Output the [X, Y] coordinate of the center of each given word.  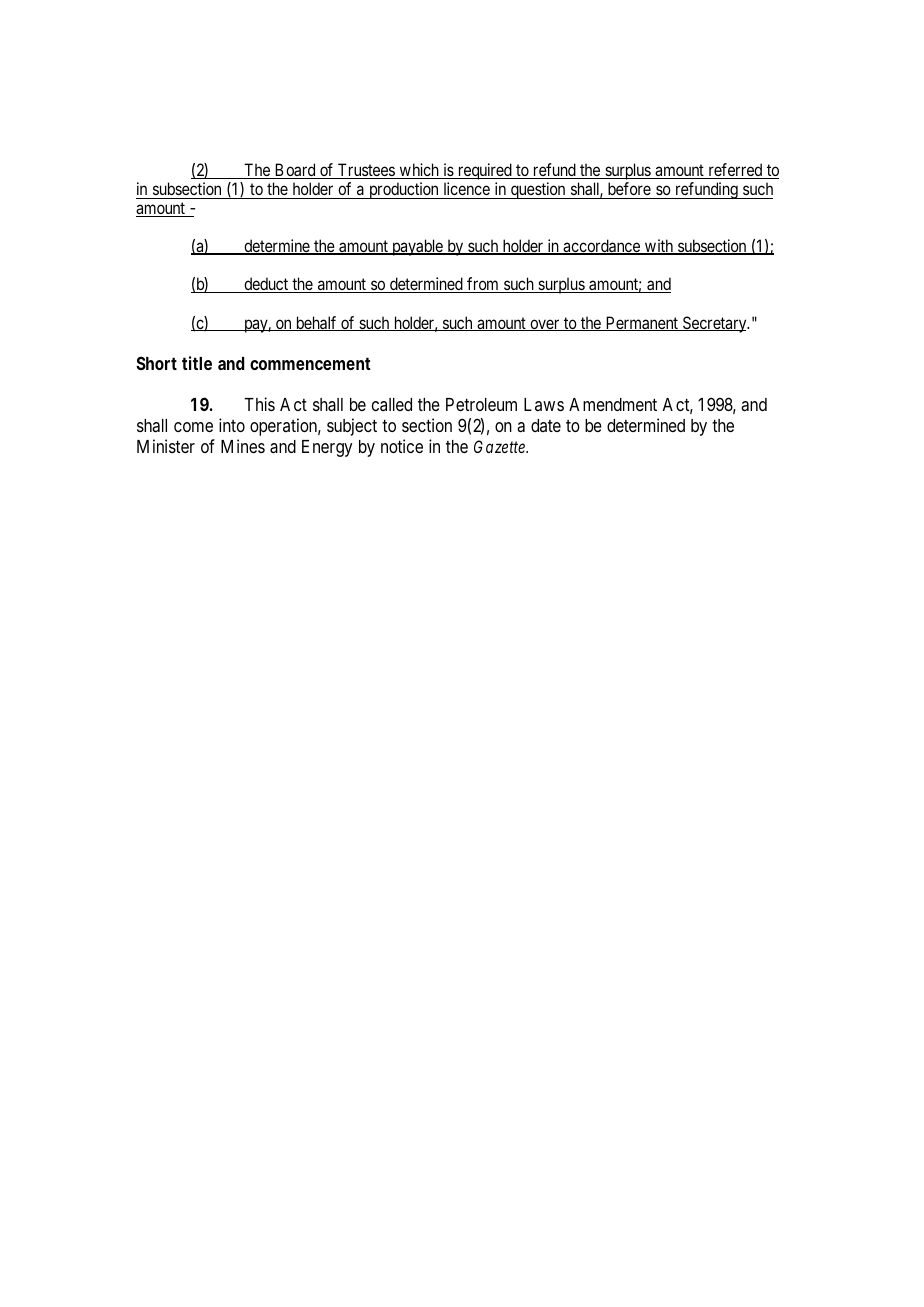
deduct [266, 285]
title [197, 363]
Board [295, 171]
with [659, 247]
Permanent [642, 323]
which [419, 171]
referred [735, 171]
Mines [243, 446]
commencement [310, 363]
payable [417, 247]
